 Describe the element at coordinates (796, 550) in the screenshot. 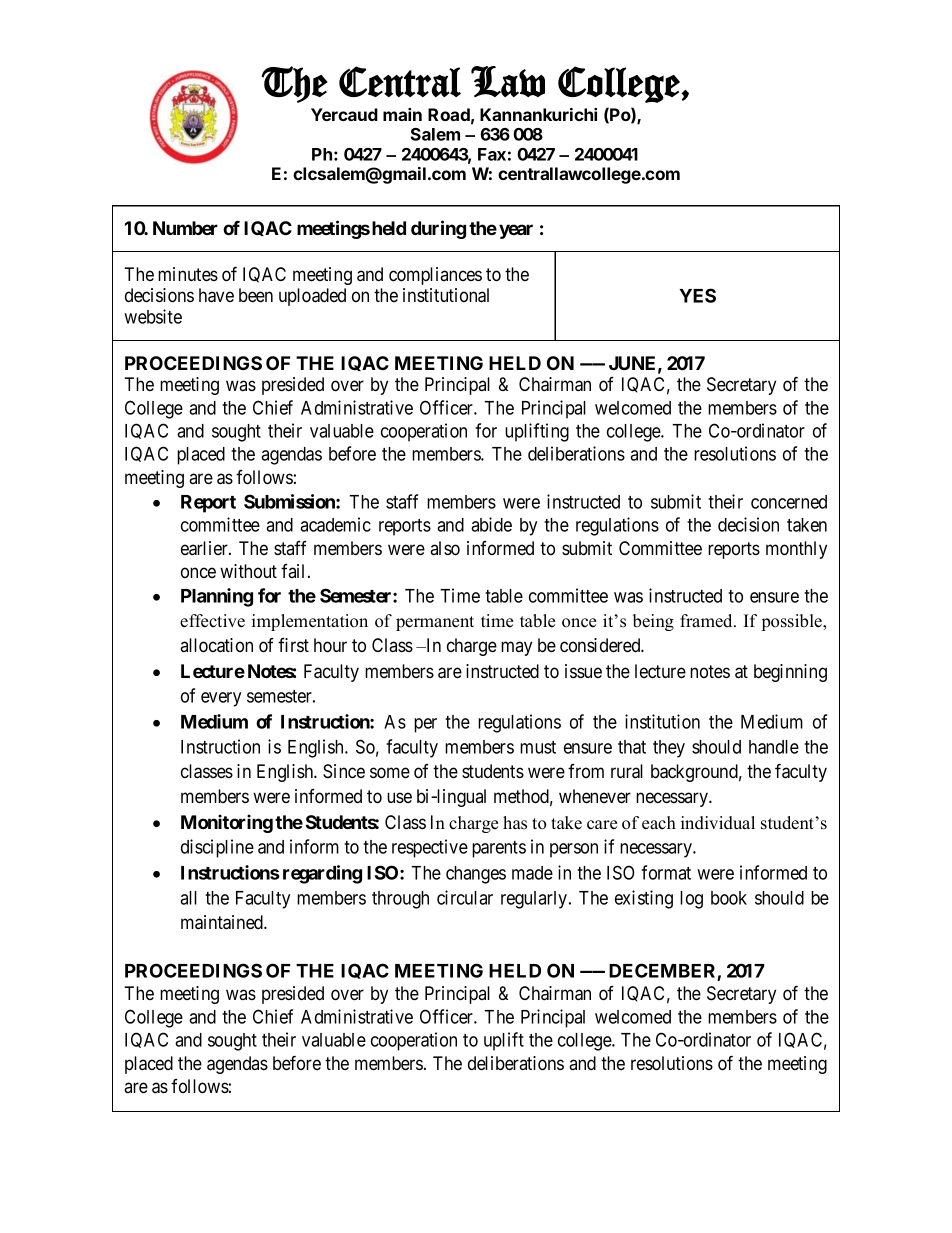

I see `monthly` at that location.
